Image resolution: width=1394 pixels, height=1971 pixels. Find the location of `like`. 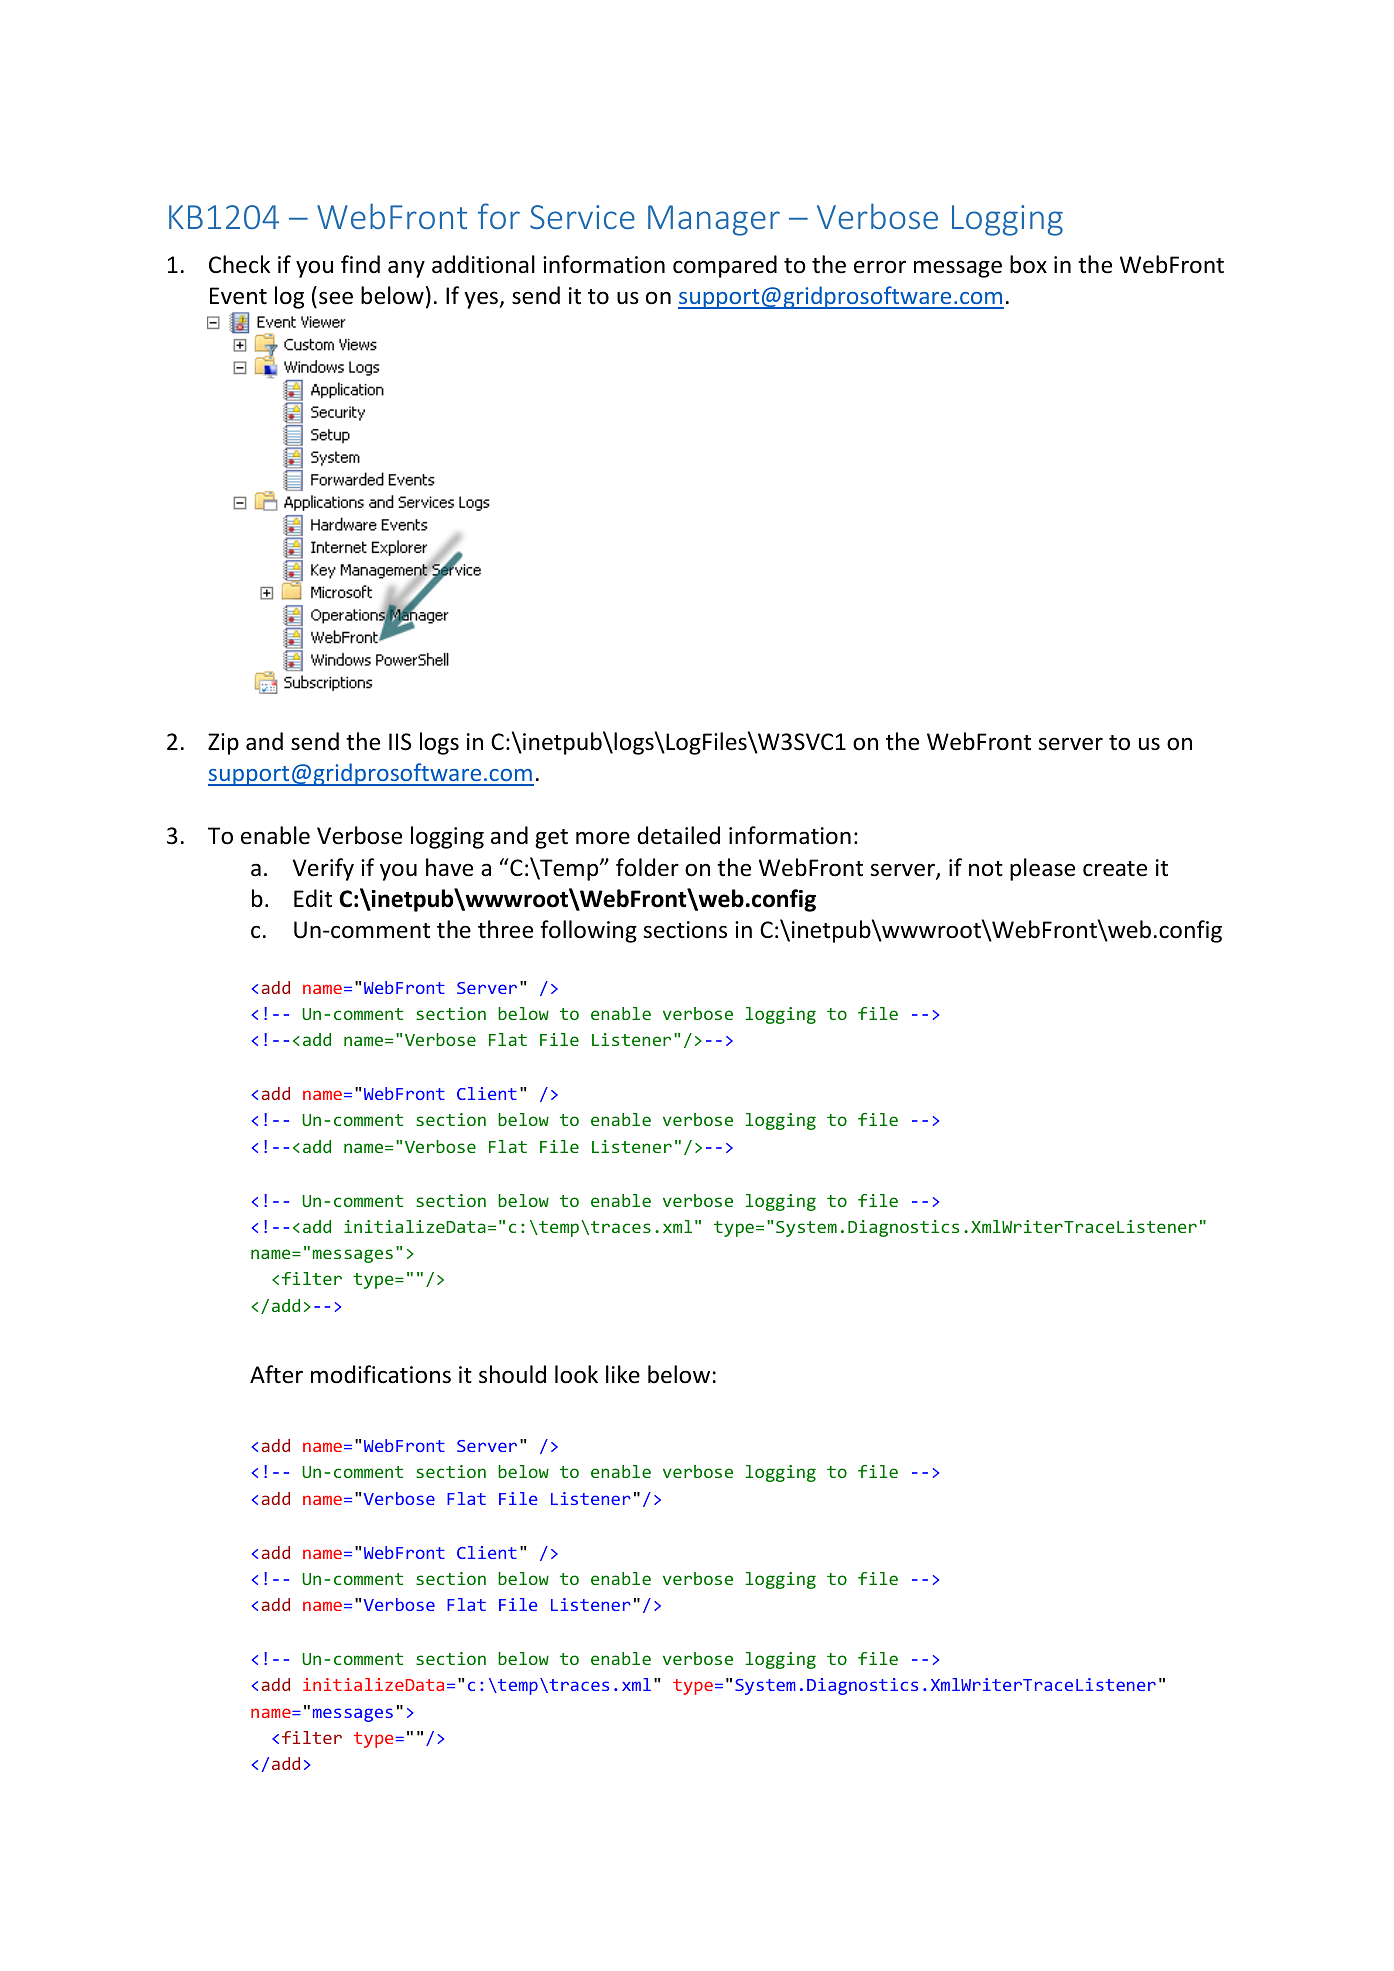

like is located at coordinates (623, 1374).
